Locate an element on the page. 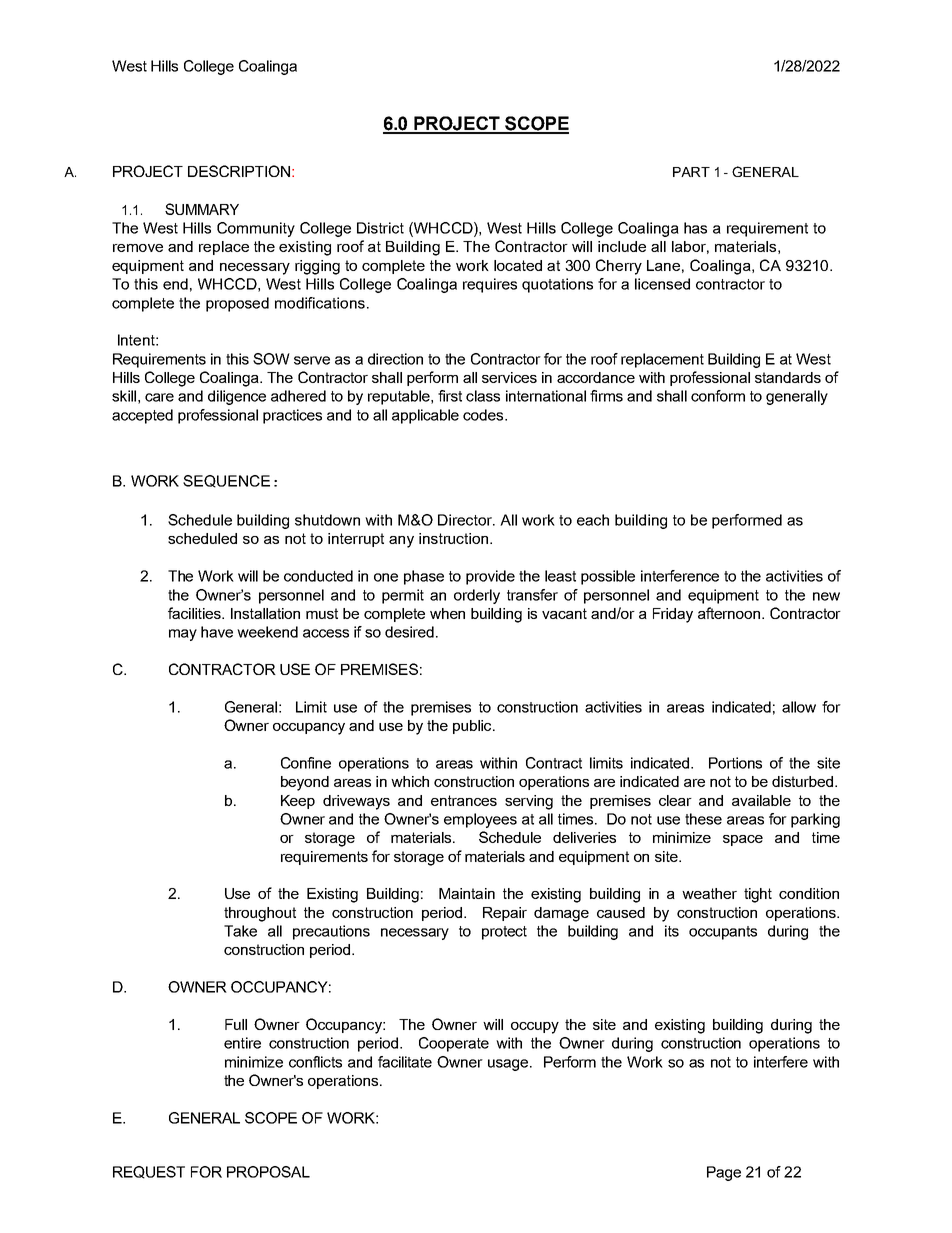  usage is located at coordinates (509, 1065).
